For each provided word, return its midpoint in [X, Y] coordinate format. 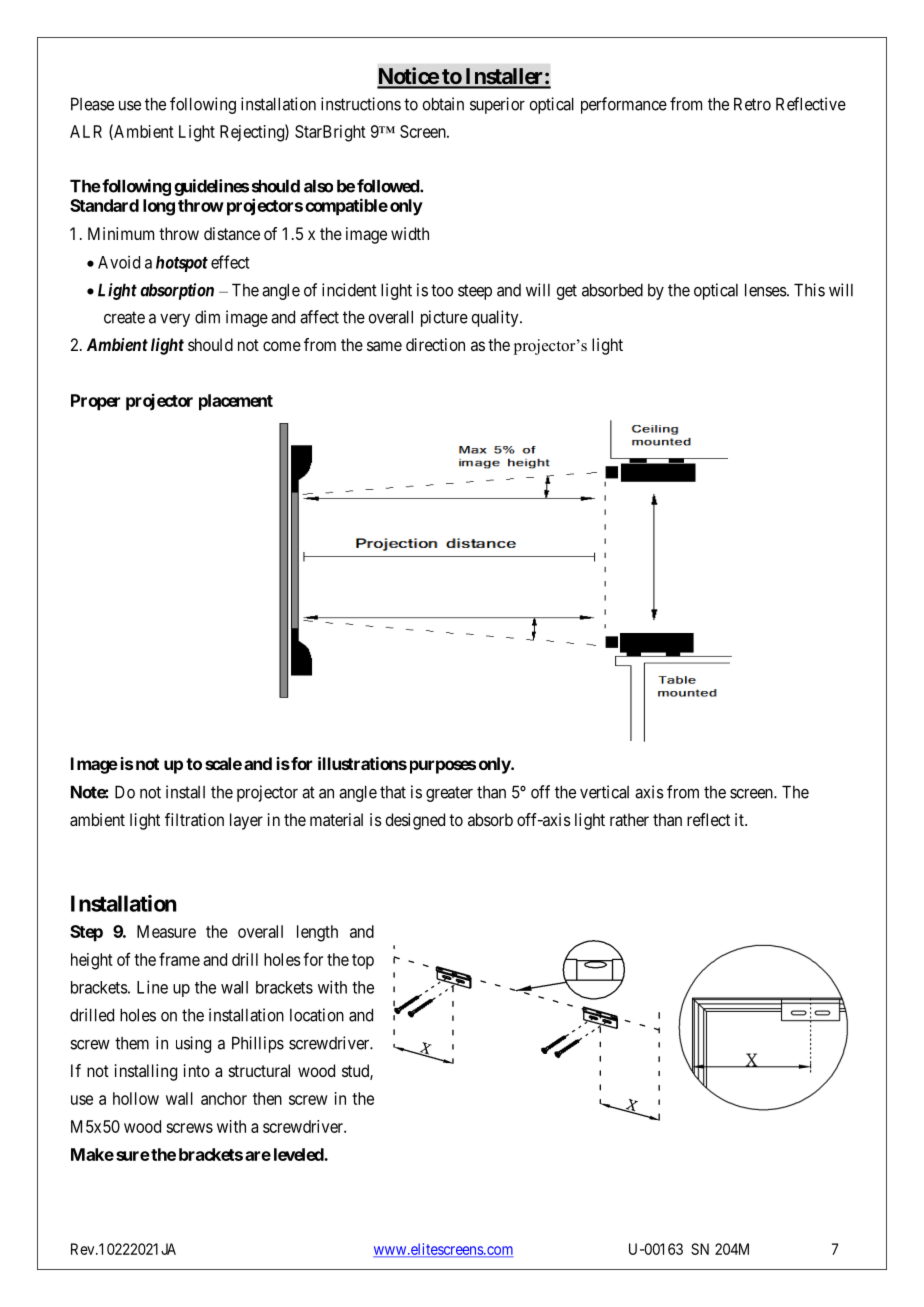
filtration [194, 819]
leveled [299, 1154]
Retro [752, 104]
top [363, 961]
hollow [136, 1098]
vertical [604, 792]
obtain [443, 104]
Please [92, 104]
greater [449, 794]
